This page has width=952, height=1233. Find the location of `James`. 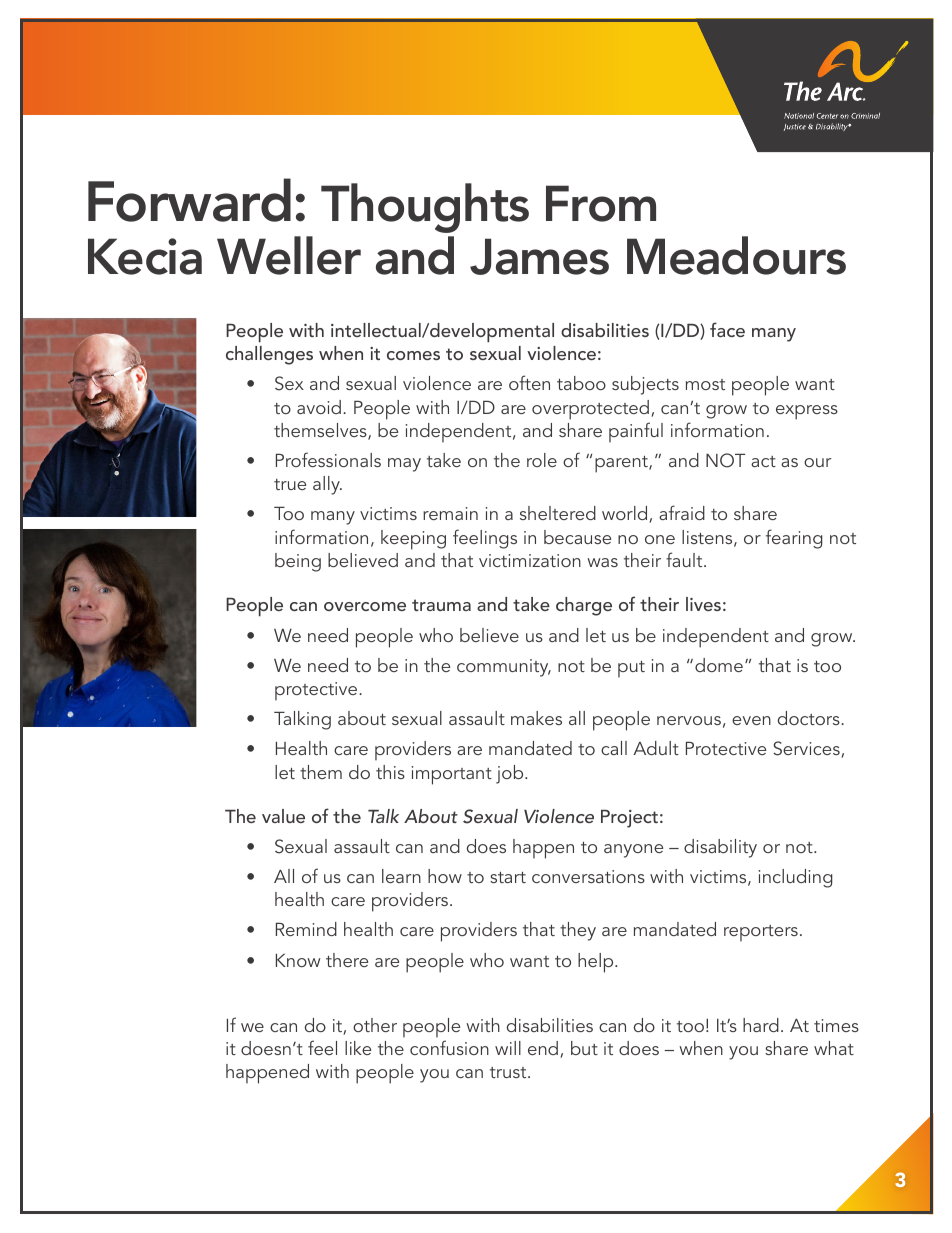

James is located at coordinates (539, 256).
